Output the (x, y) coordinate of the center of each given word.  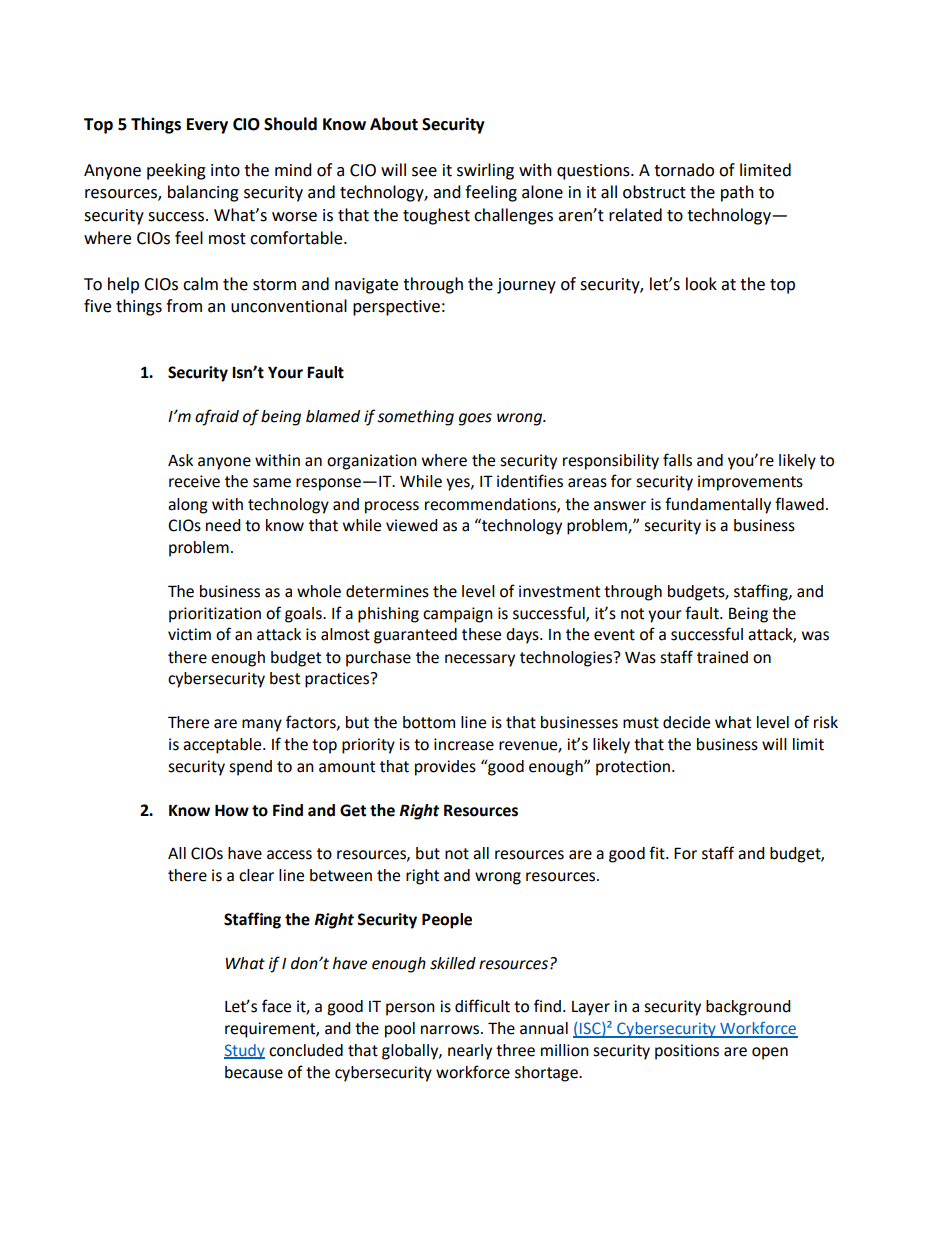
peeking (176, 171)
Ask (180, 460)
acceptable (223, 746)
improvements (750, 483)
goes (475, 419)
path (737, 193)
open (770, 1053)
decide (686, 722)
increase (464, 744)
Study (244, 1051)
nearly (470, 1052)
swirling (485, 171)
